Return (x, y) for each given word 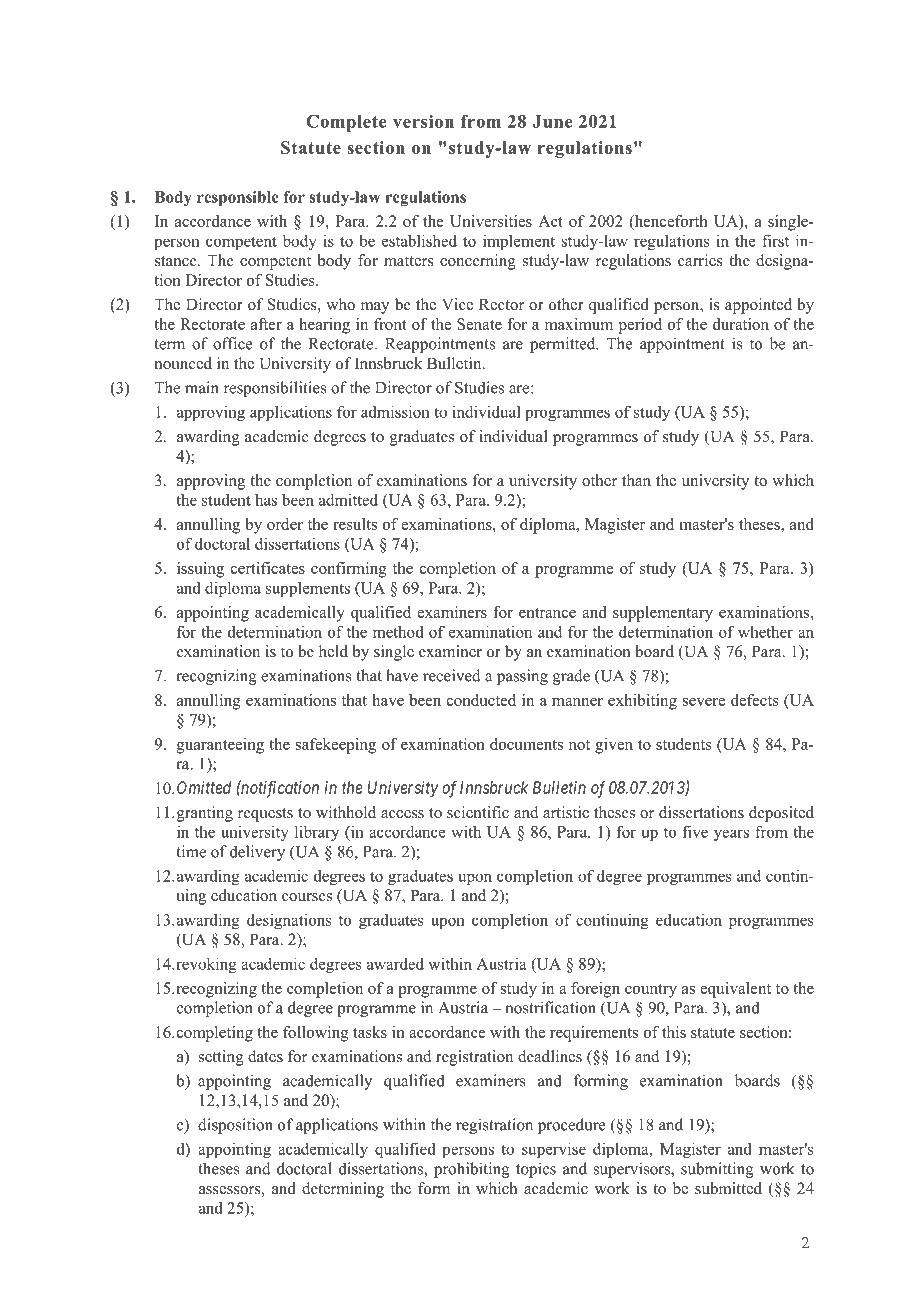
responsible (238, 198)
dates (265, 1056)
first (775, 240)
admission (395, 412)
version (423, 121)
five (695, 831)
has (266, 500)
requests (265, 815)
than (636, 480)
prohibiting (472, 1170)
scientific (478, 812)
